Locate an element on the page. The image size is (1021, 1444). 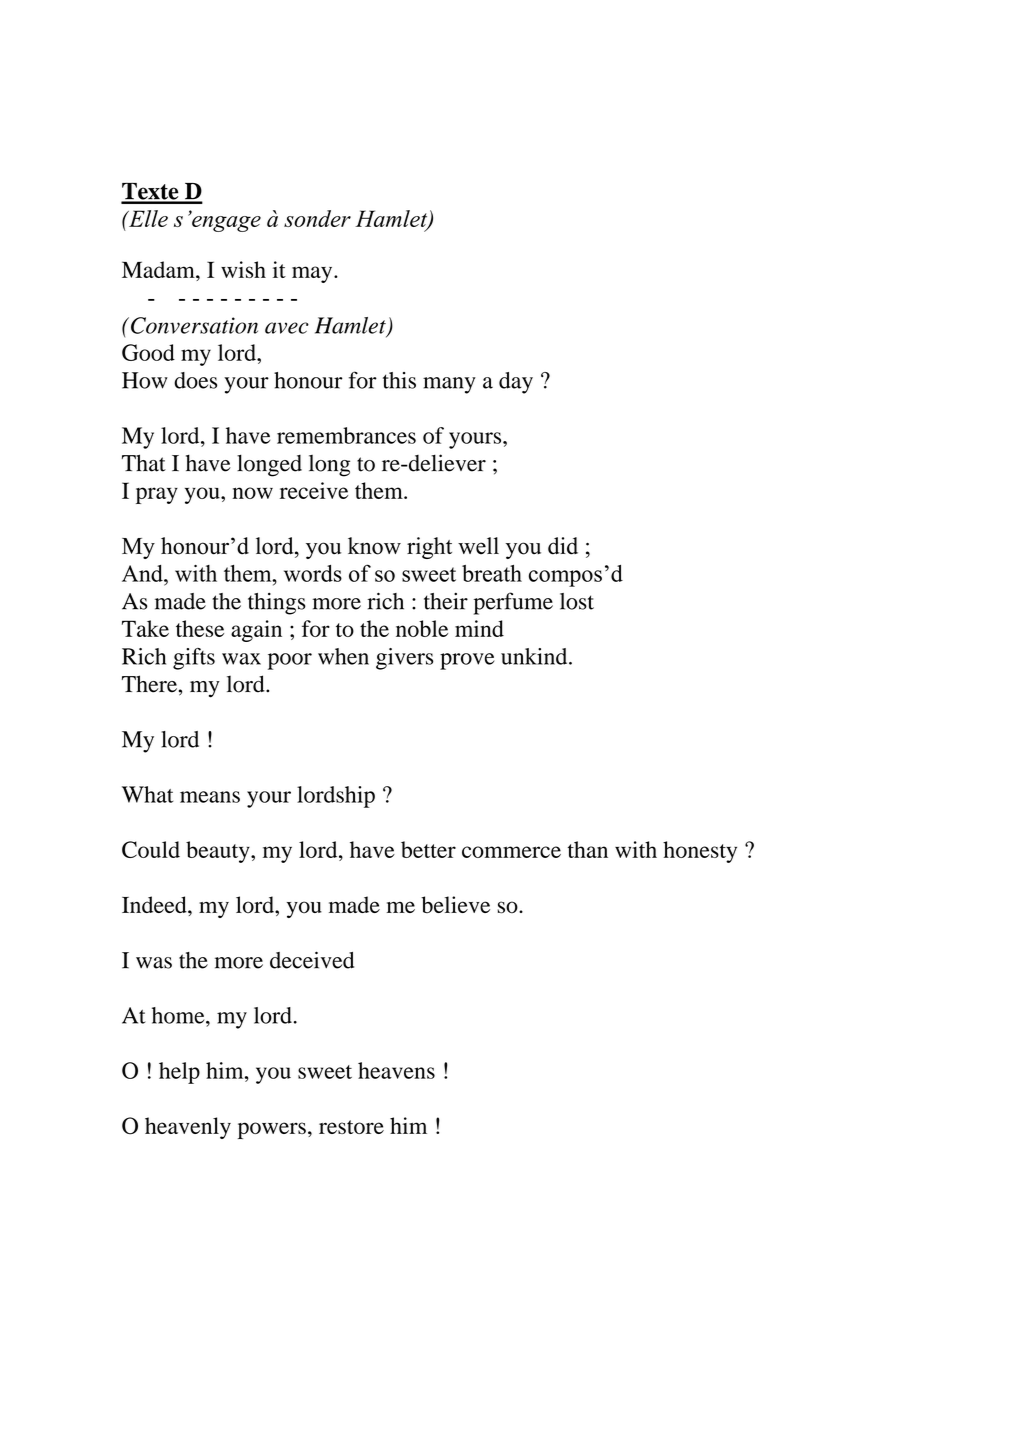
pray is located at coordinates (157, 495).
